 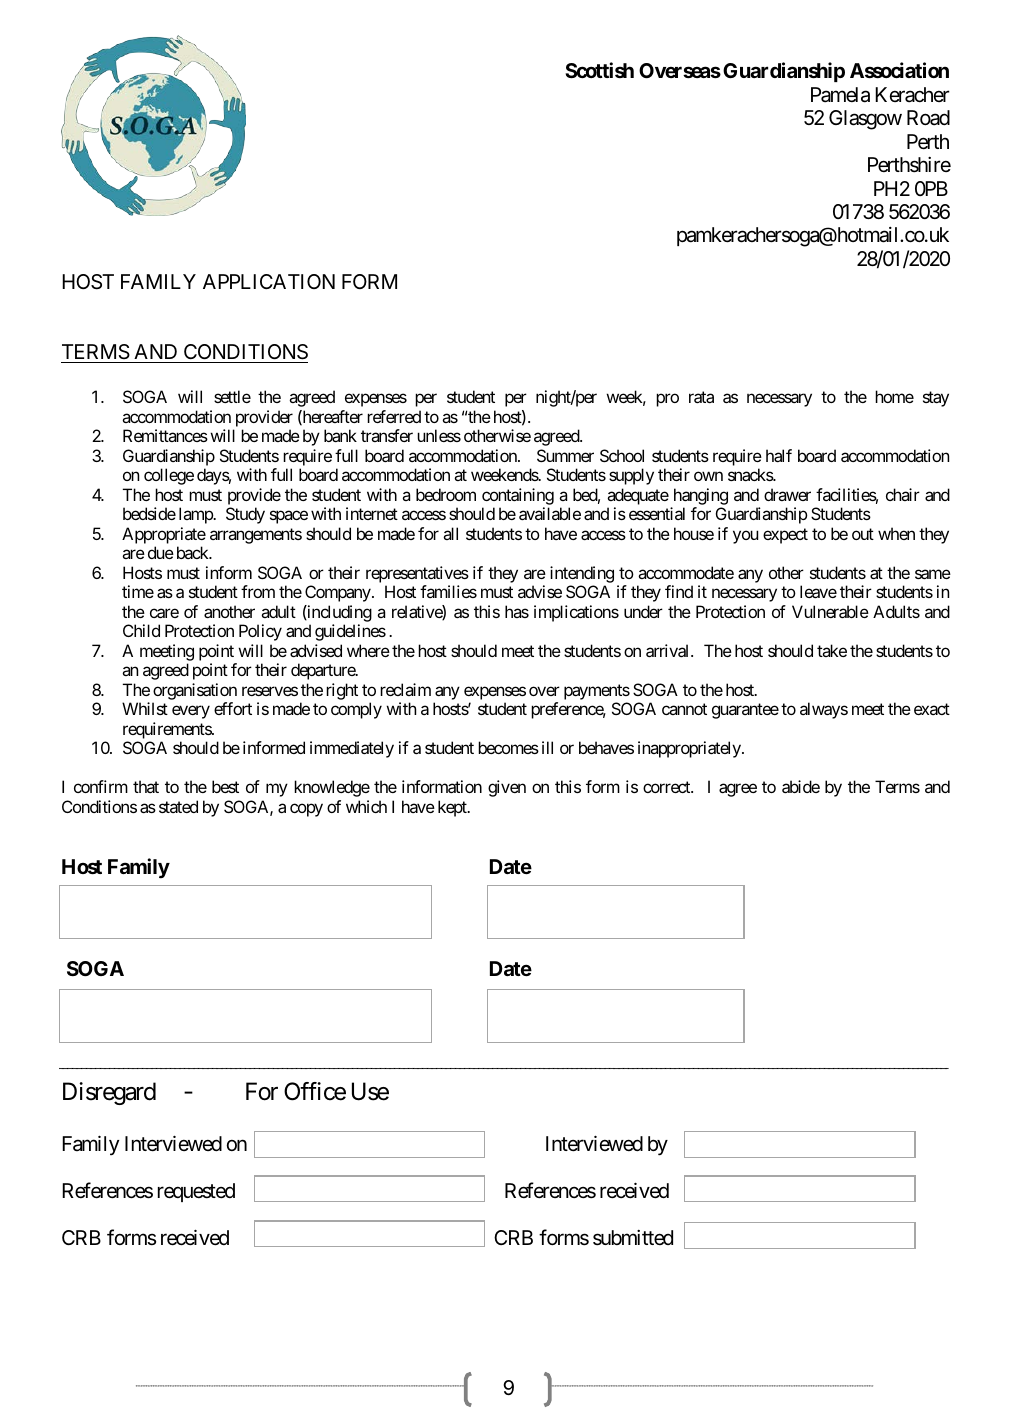 I want to click on stated, so click(x=178, y=806).
